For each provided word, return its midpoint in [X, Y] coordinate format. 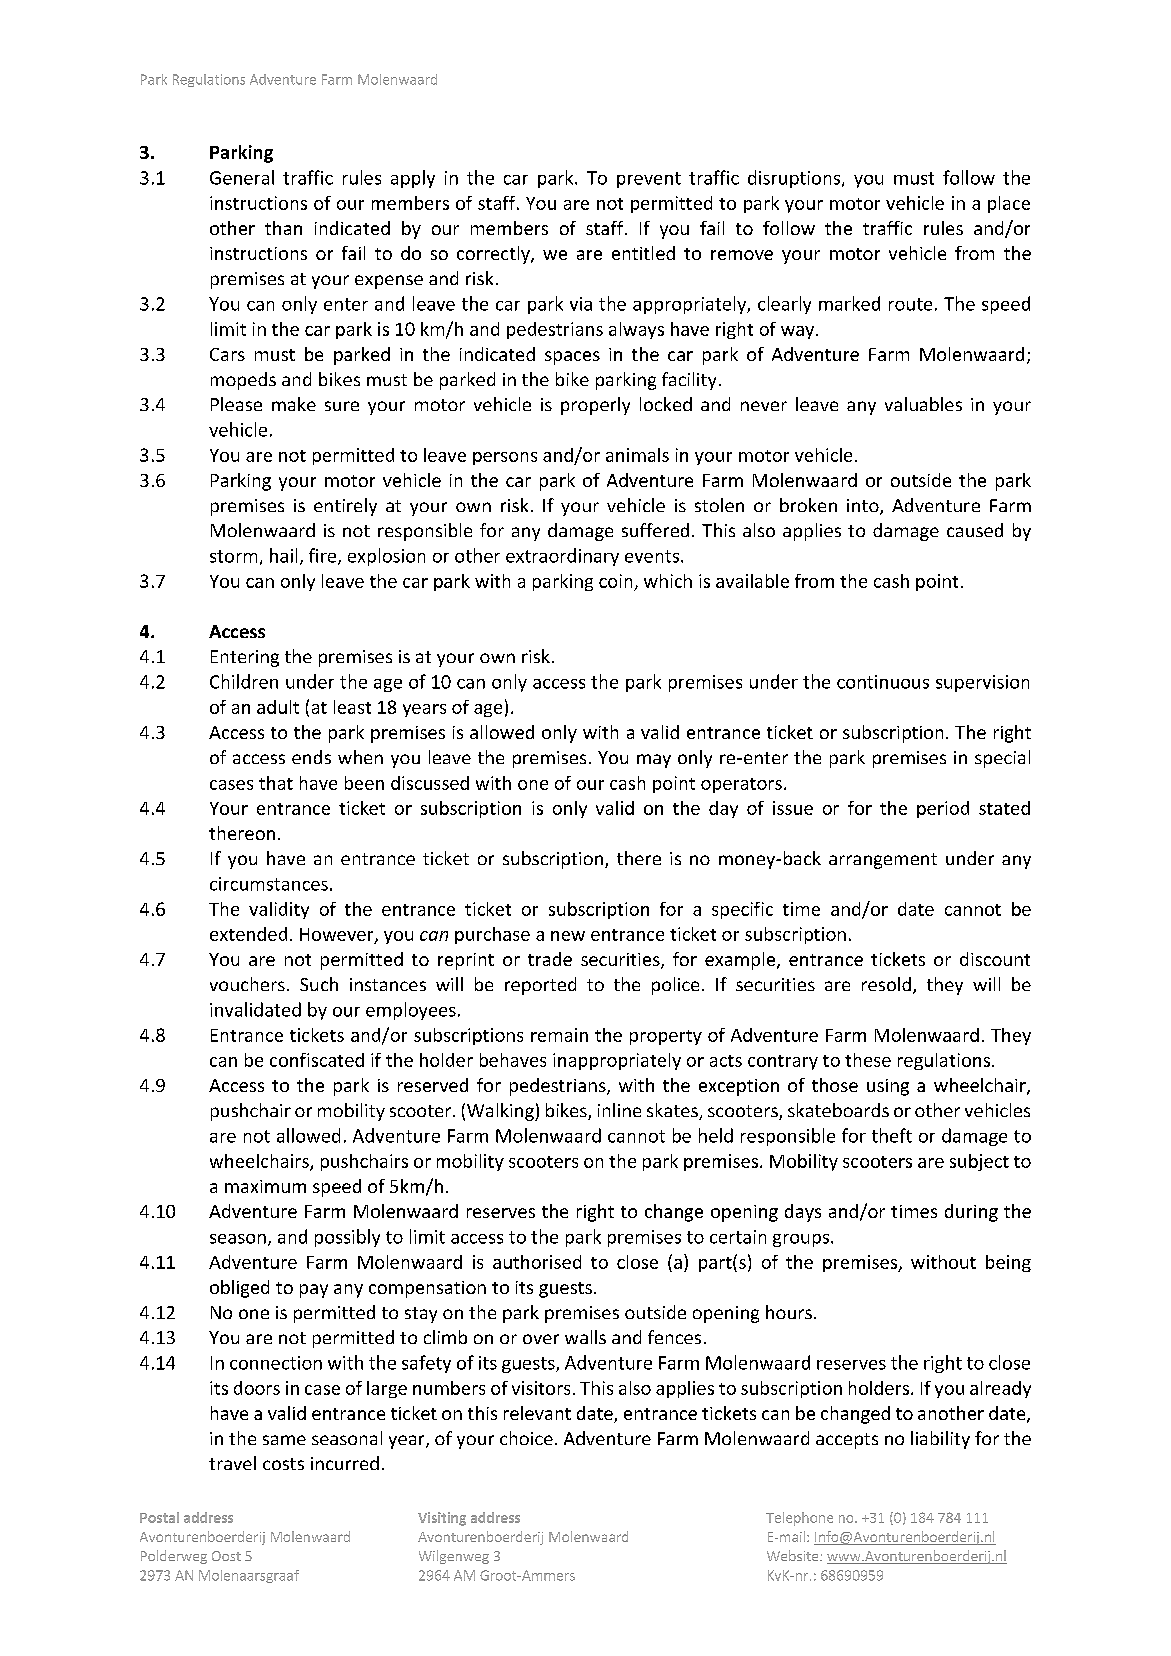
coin [615, 581]
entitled [643, 253]
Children [244, 681]
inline [619, 1110]
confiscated [317, 1060]
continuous [883, 682]
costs [283, 1464]
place [1009, 204]
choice [526, 1438]
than [283, 228]
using [888, 1087]
